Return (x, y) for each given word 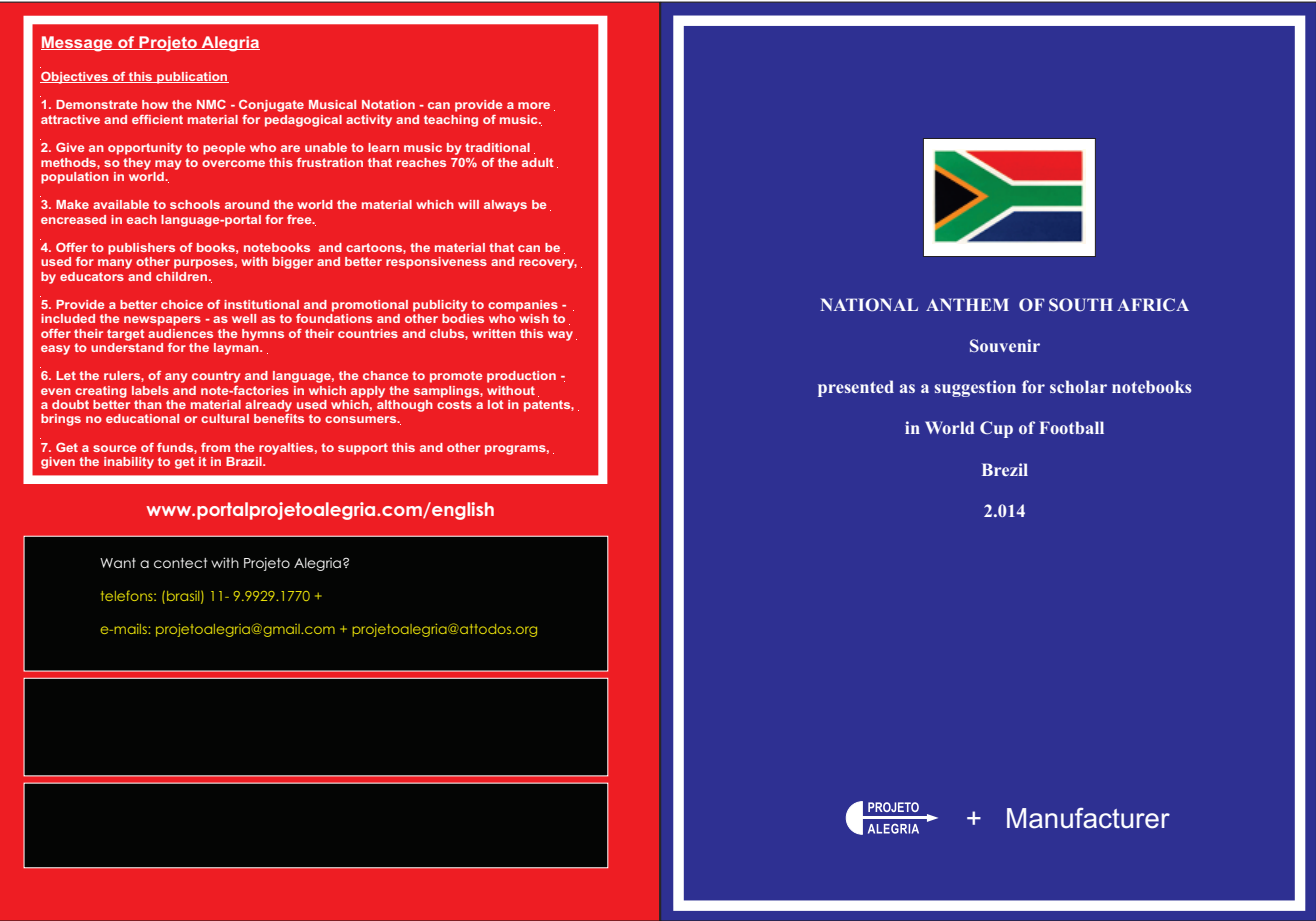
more (534, 105)
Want (118, 563)
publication (192, 78)
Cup (996, 429)
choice (182, 304)
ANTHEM (967, 304)
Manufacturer (1088, 818)
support (363, 449)
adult (537, 162)
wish (534, 318)
